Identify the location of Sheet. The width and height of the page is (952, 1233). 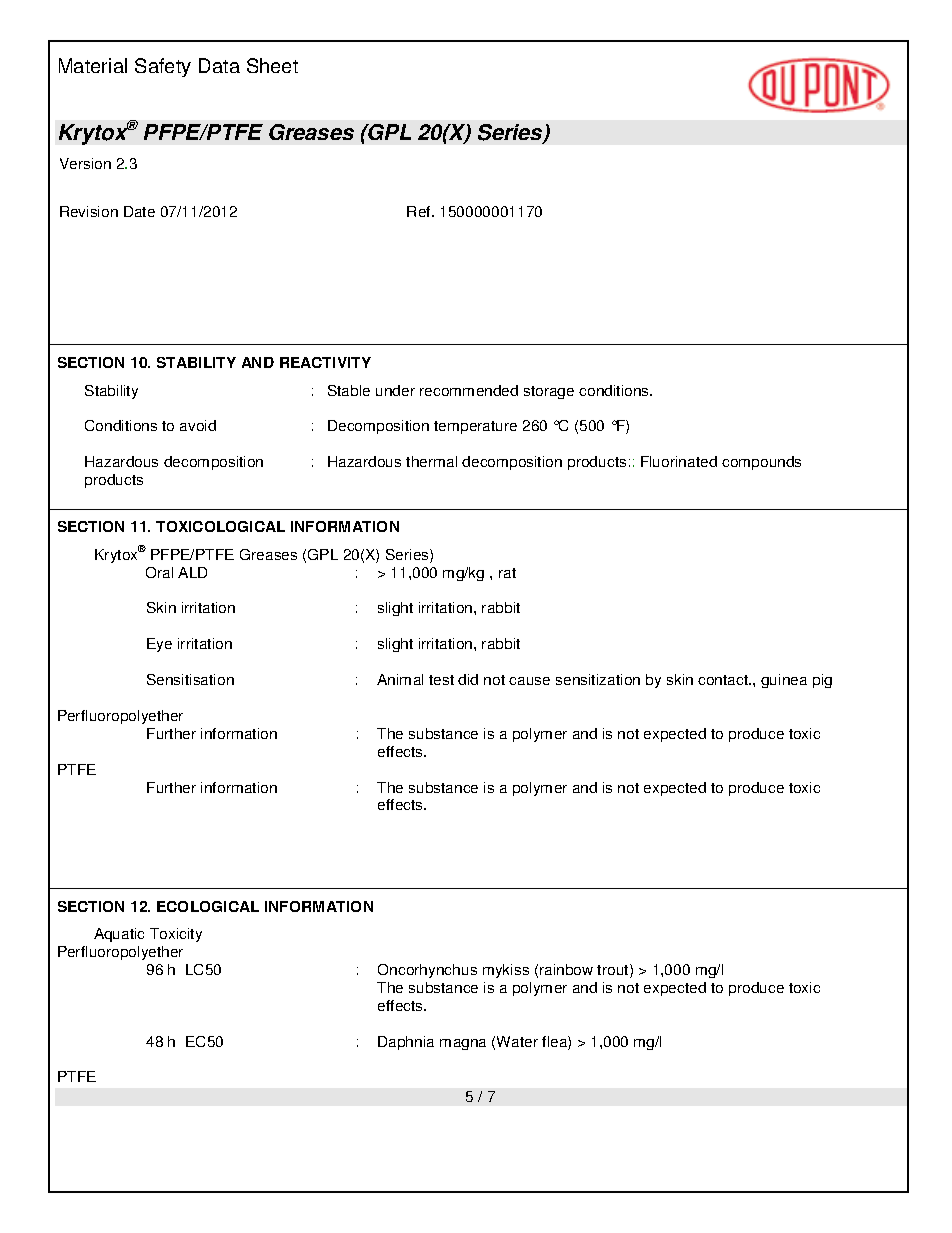
(272, 65).
